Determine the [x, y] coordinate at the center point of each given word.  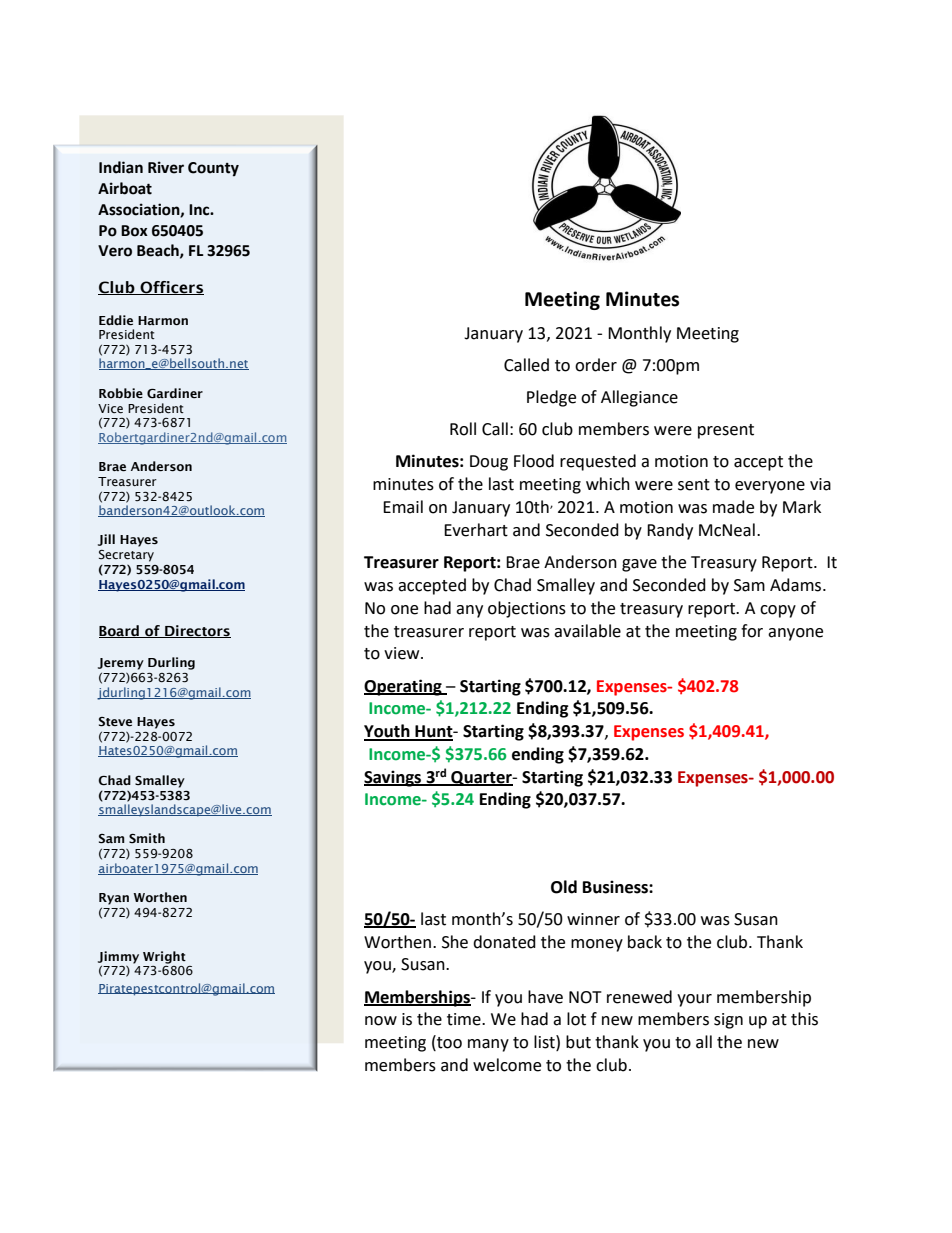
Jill [106, 540]
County [213, 169]
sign [728, 1021]
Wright [164, 957]
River [166, 167]
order [596, 365]
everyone [770, 487]
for [752, 631]
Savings [394, 778]
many [488, 1045]
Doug [489, 463]
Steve [115, 722]
